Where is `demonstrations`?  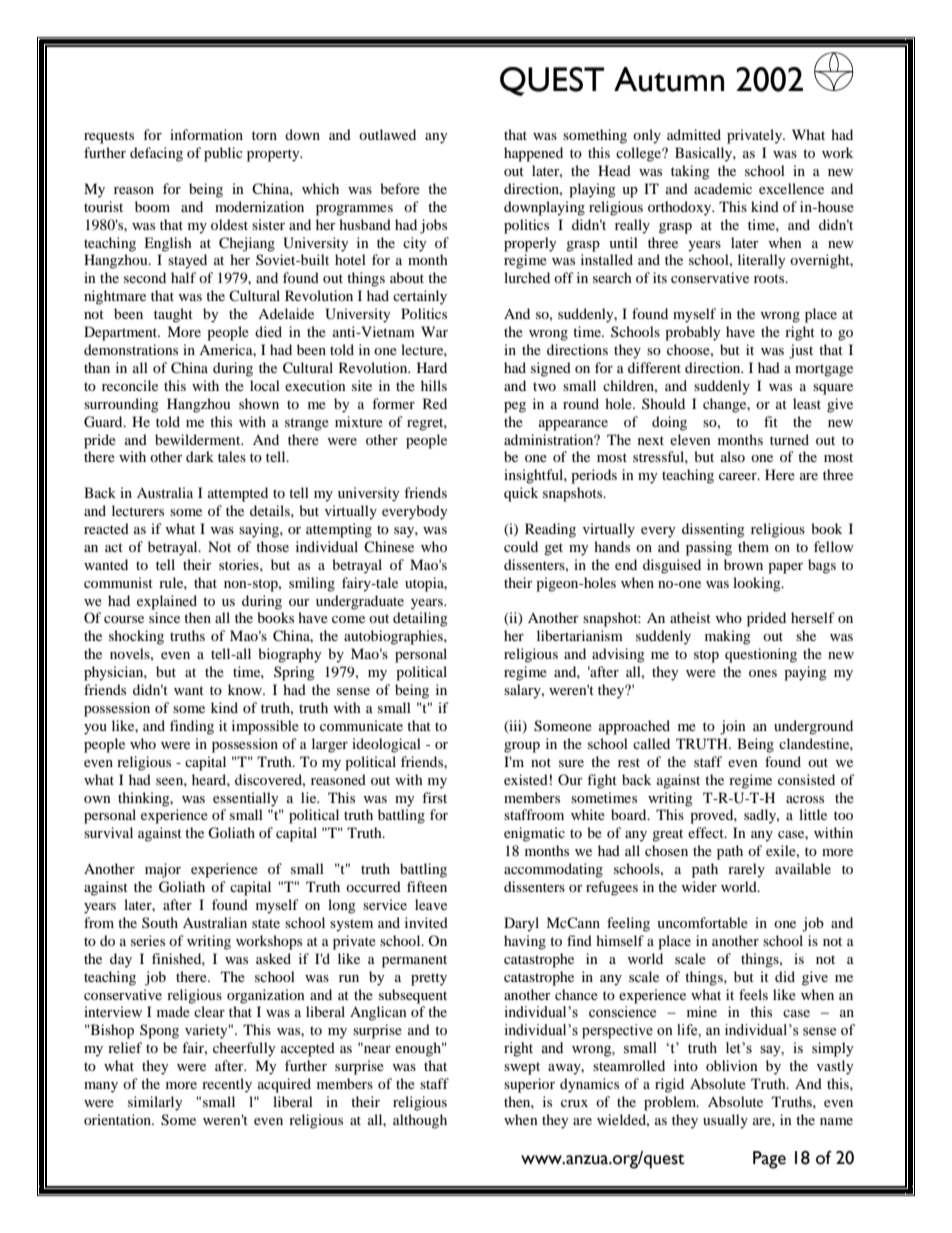
demonstrations is located at coordinates (131, 349).
